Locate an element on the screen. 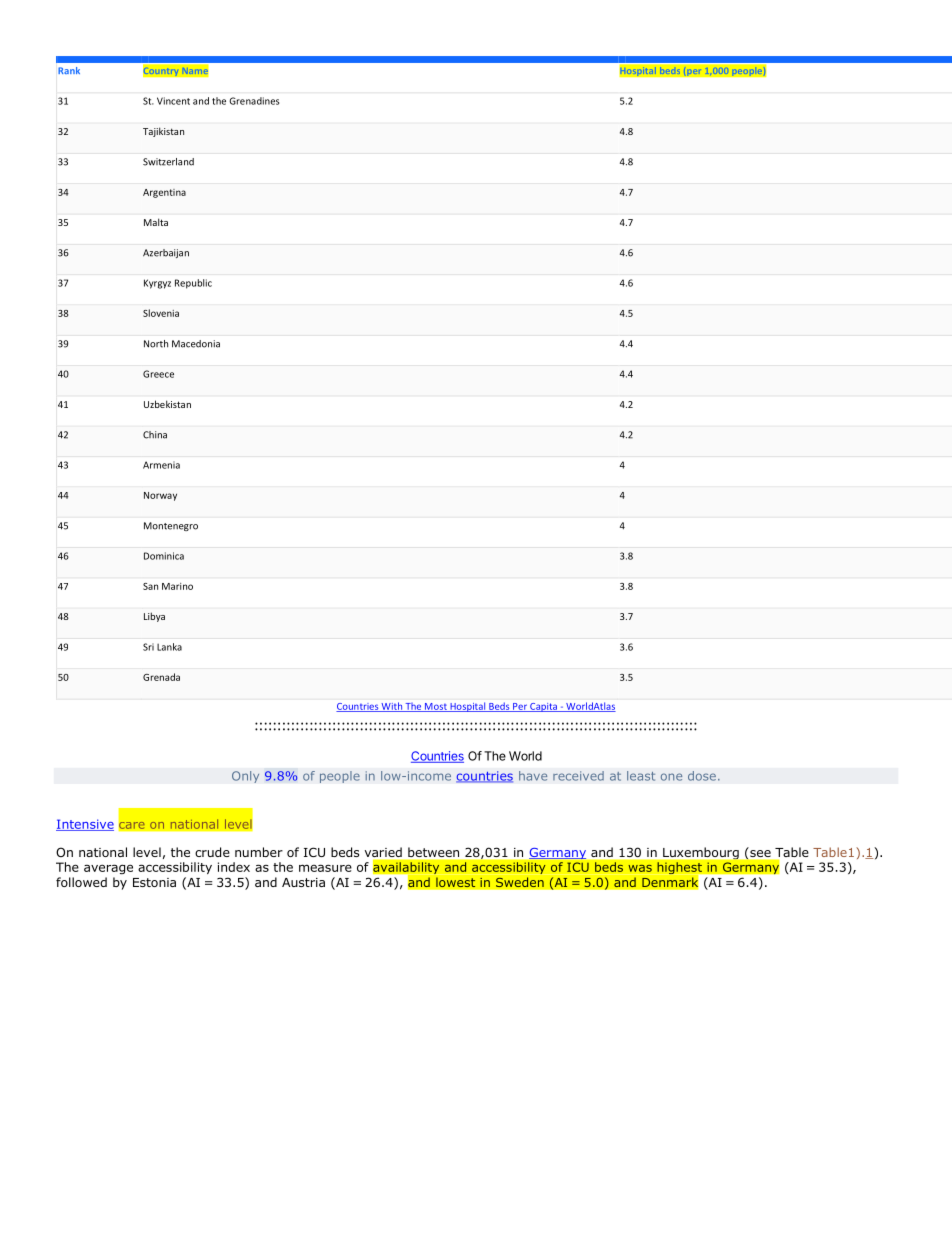 The height and width of the screenshot is (1233, 952). North is located at coordinates (156, 344).
